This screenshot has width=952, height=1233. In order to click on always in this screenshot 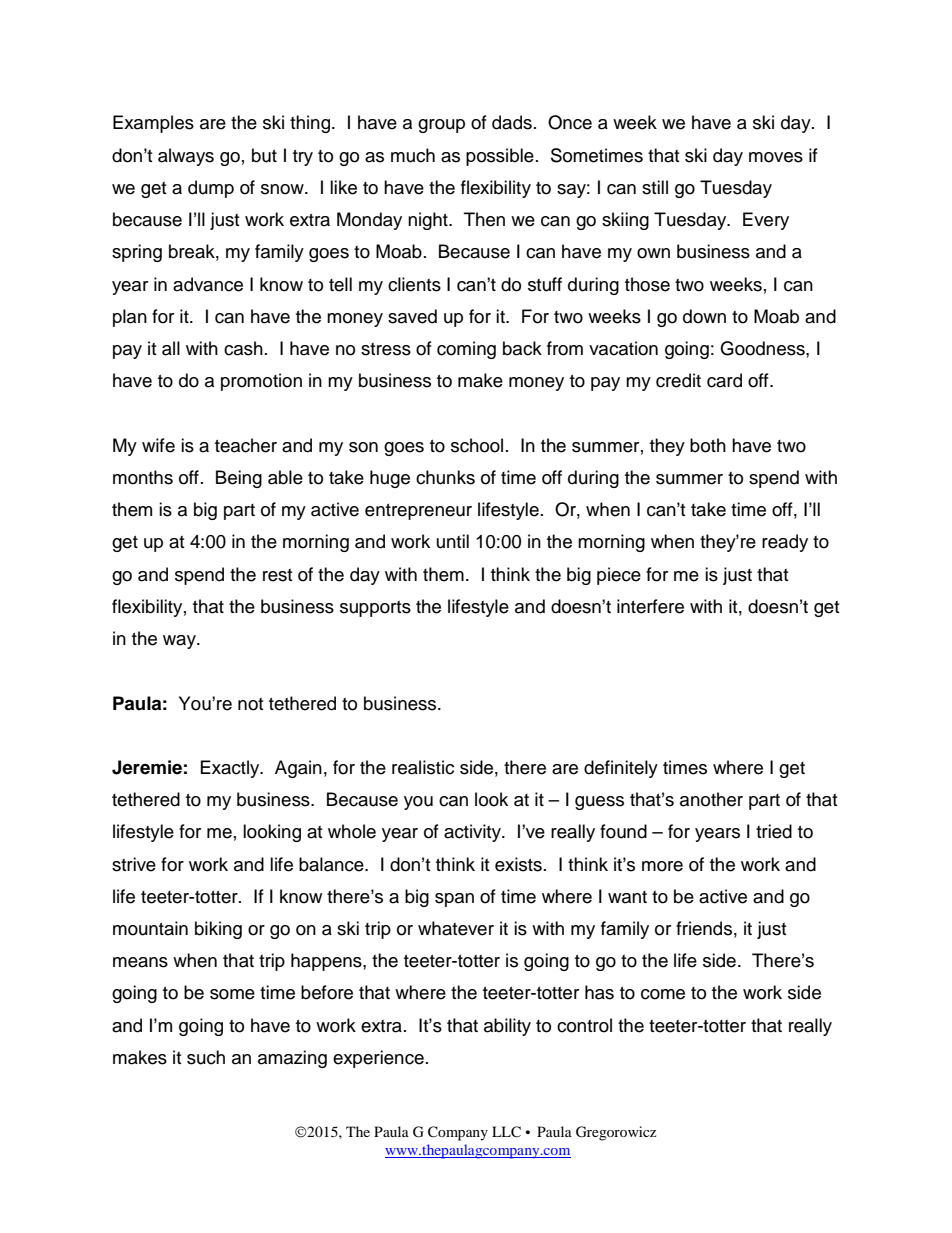, I will do `click(186, 157)`.
